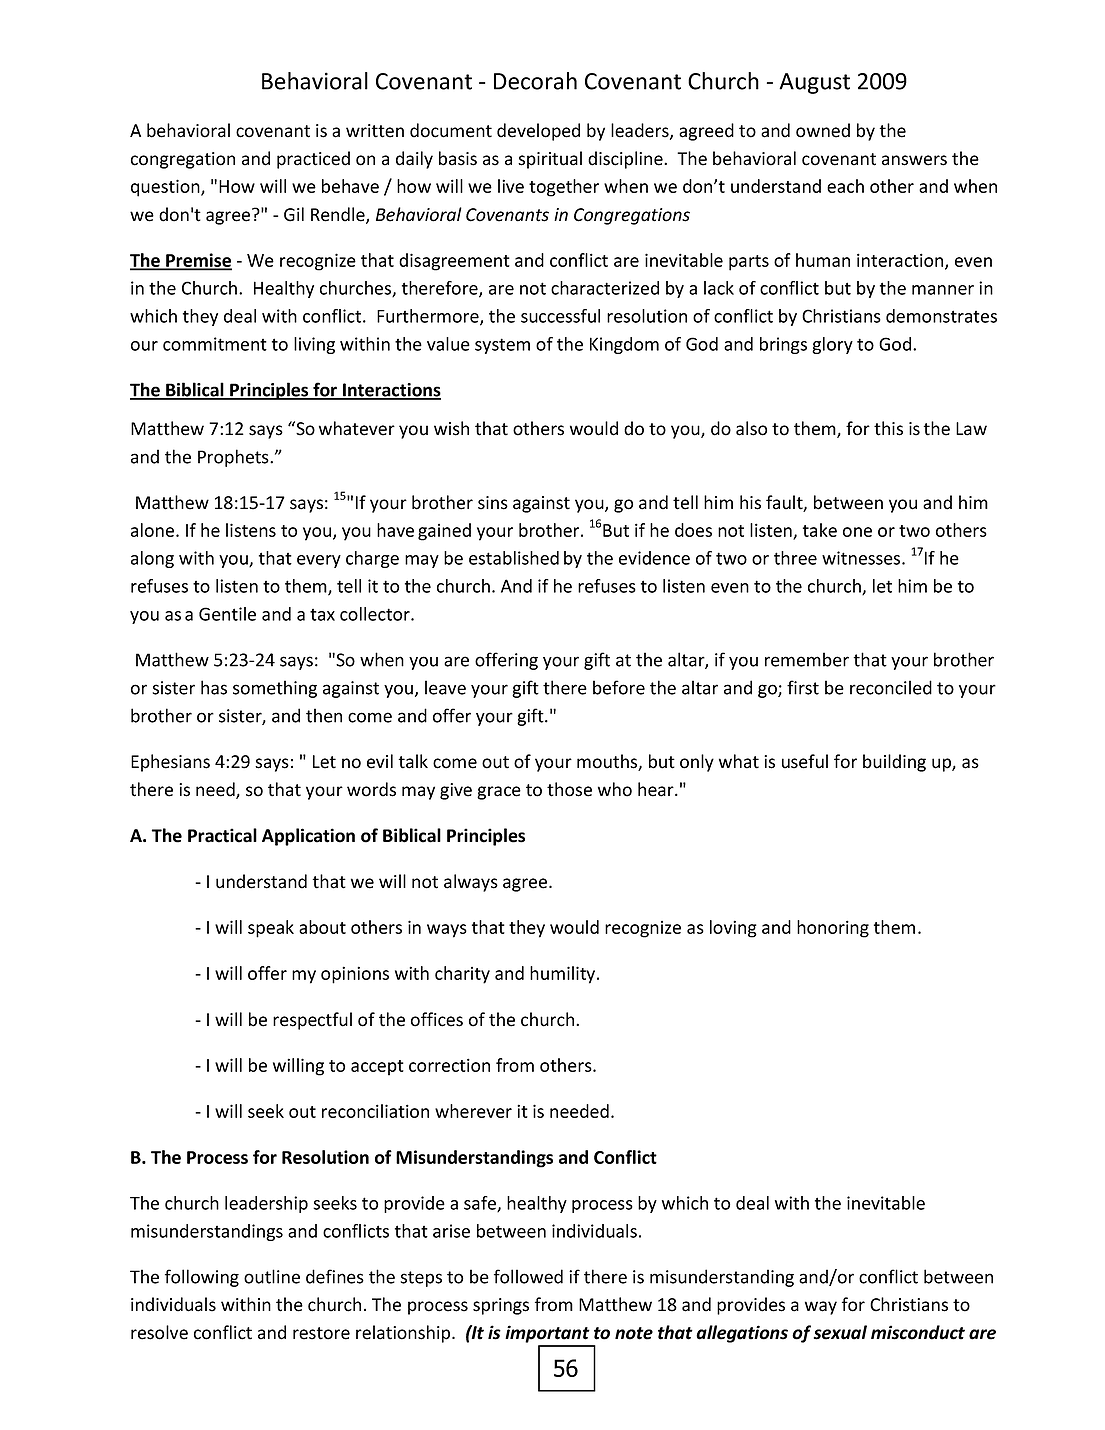 Image resolution: width=1105 pixels, height=1430 pixels. What do you see at coordinates (493, 503) in the page?
I see `sins` at bounding box center [493, 503].
